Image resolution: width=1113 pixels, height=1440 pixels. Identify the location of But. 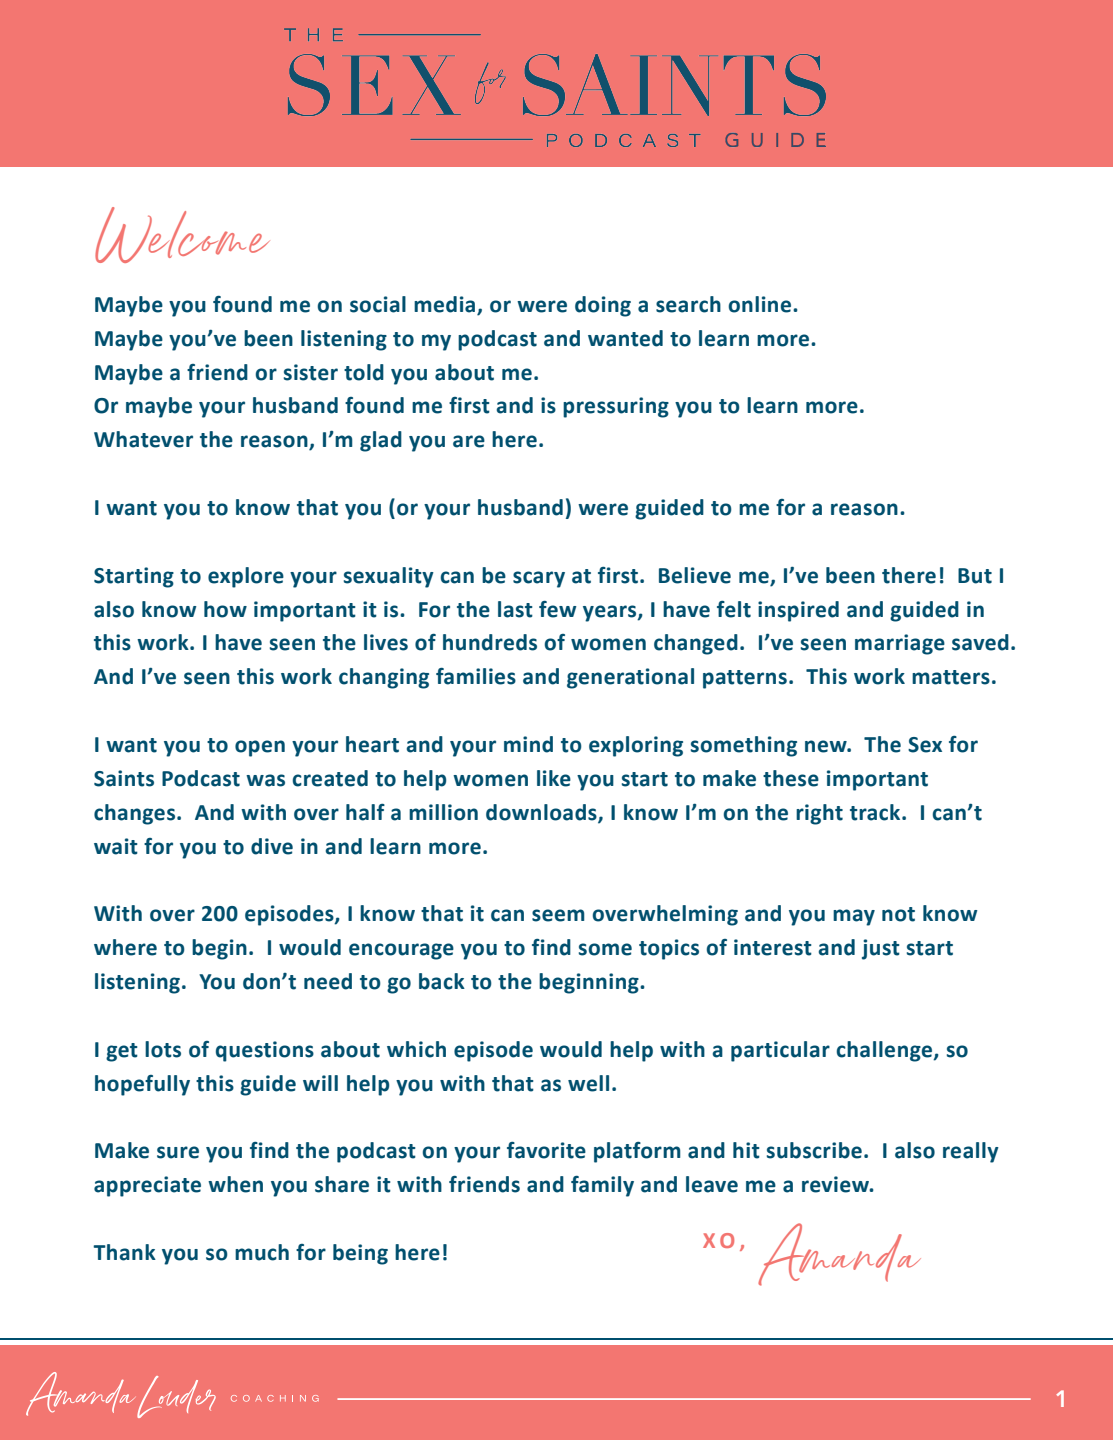
(975, 576).
